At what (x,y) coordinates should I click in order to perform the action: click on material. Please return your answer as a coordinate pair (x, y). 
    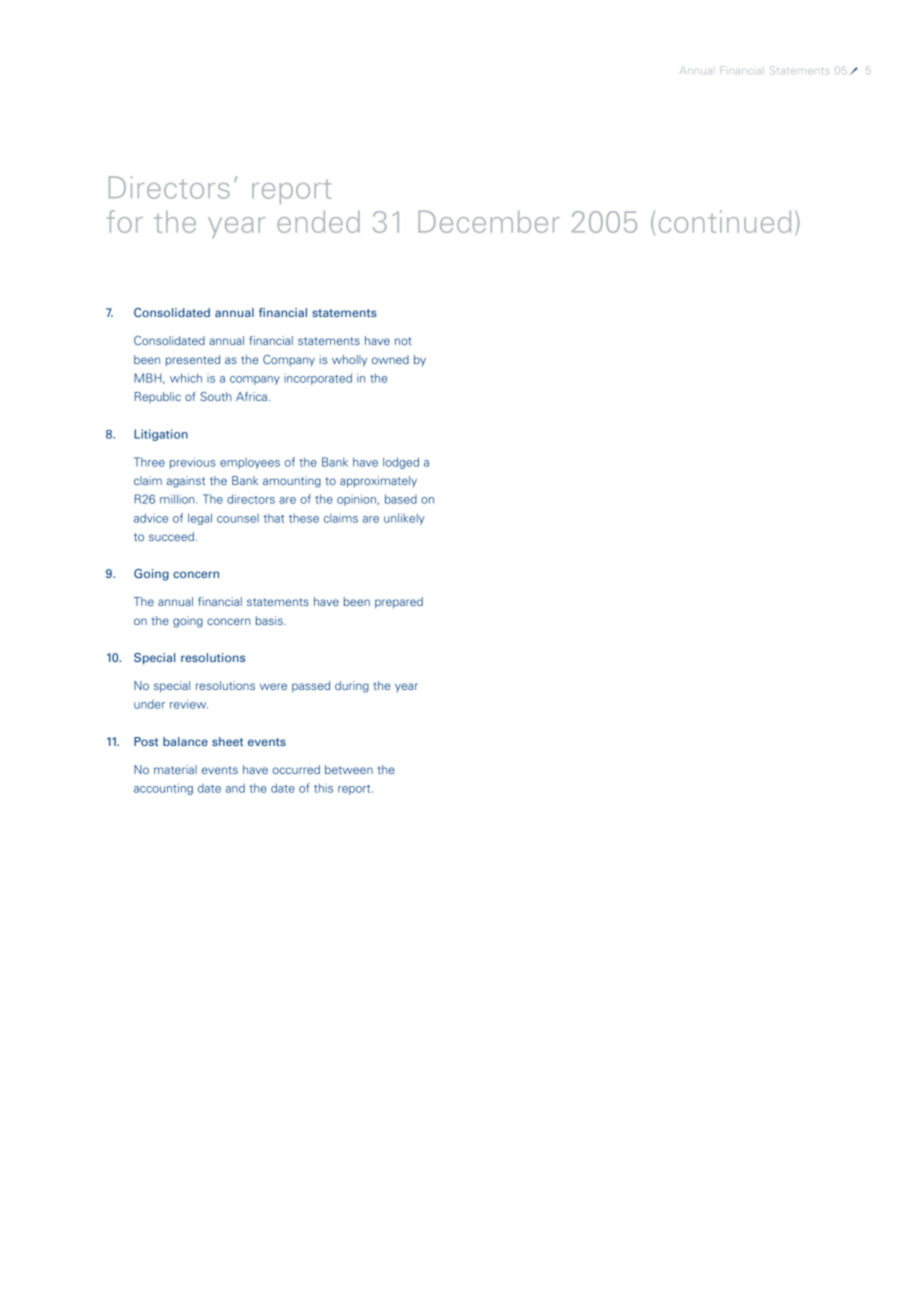
    Looking at the image, I should click on (175, 769).
